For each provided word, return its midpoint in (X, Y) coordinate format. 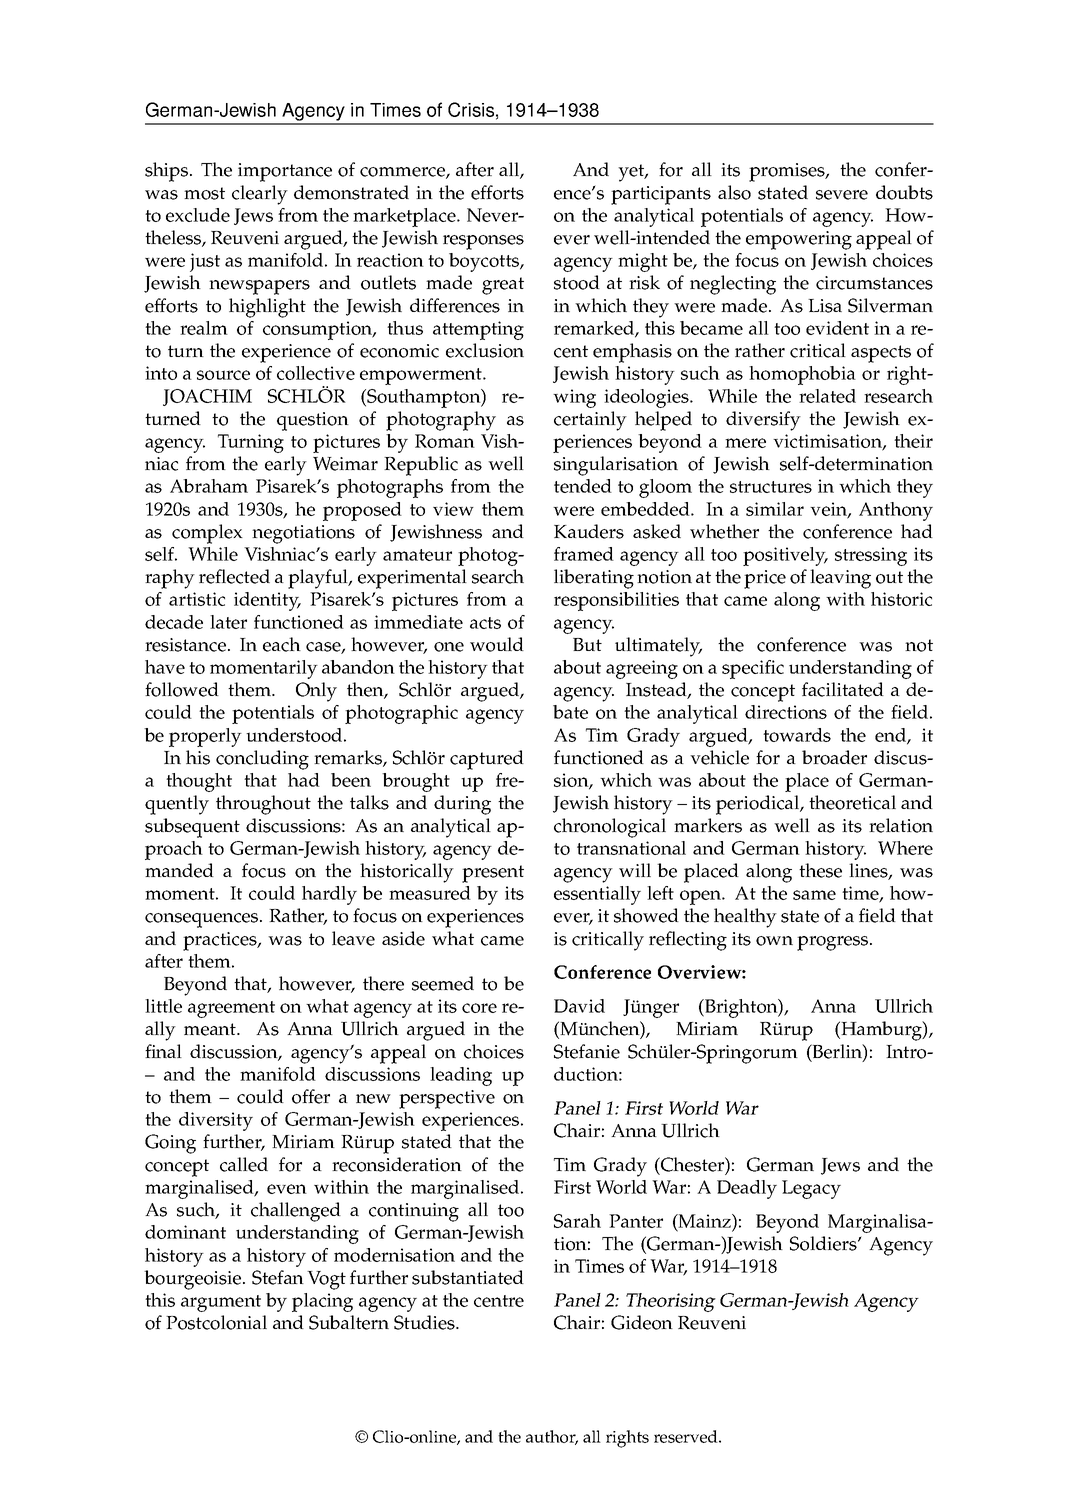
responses (483, 242)
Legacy (811, 1189)
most (204, 193)
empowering (799, 240)
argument (221, 1303)
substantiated (468, 1277)
